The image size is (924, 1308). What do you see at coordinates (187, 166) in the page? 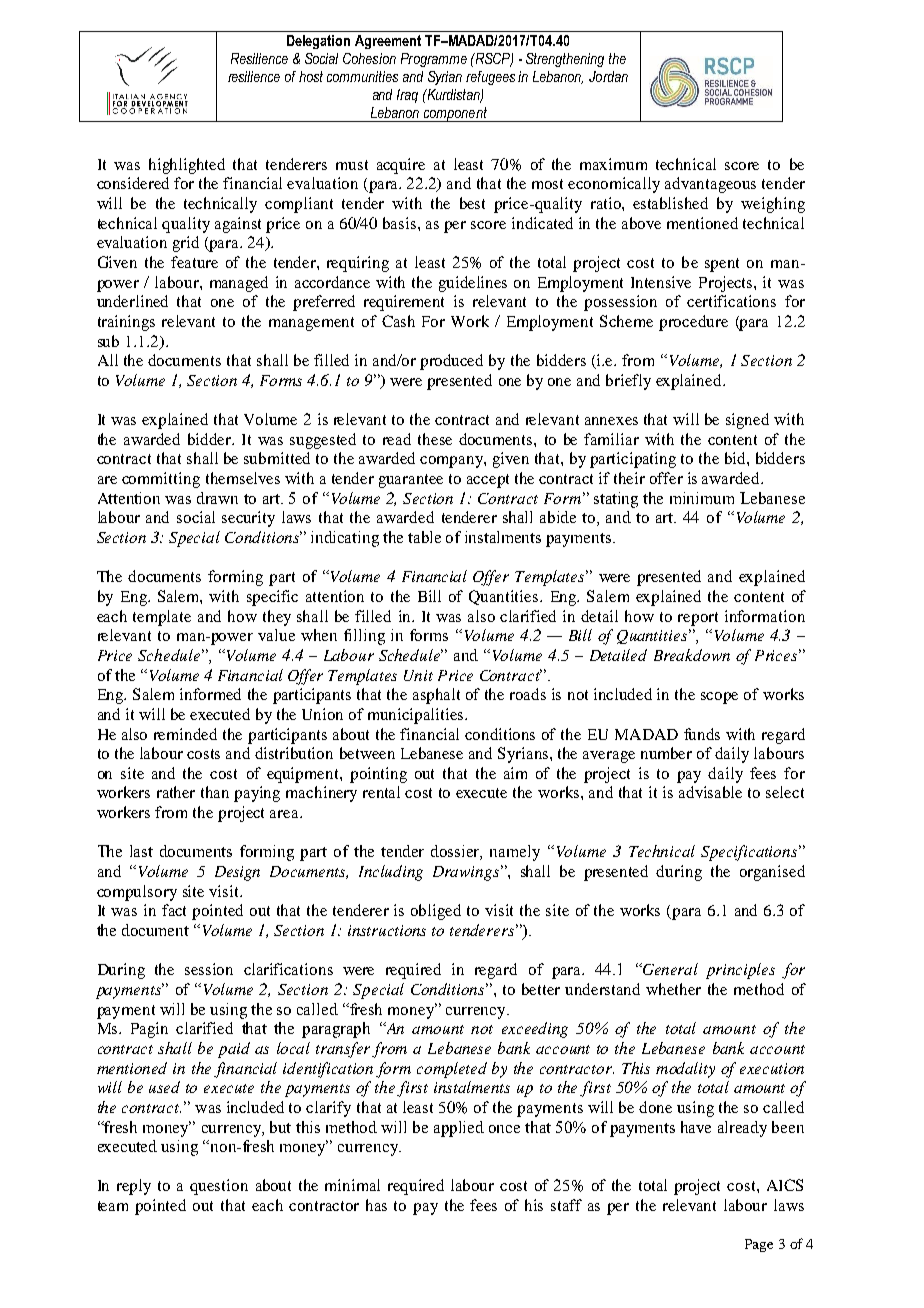
I see `highlighted` at bounding box center [187, 166].
